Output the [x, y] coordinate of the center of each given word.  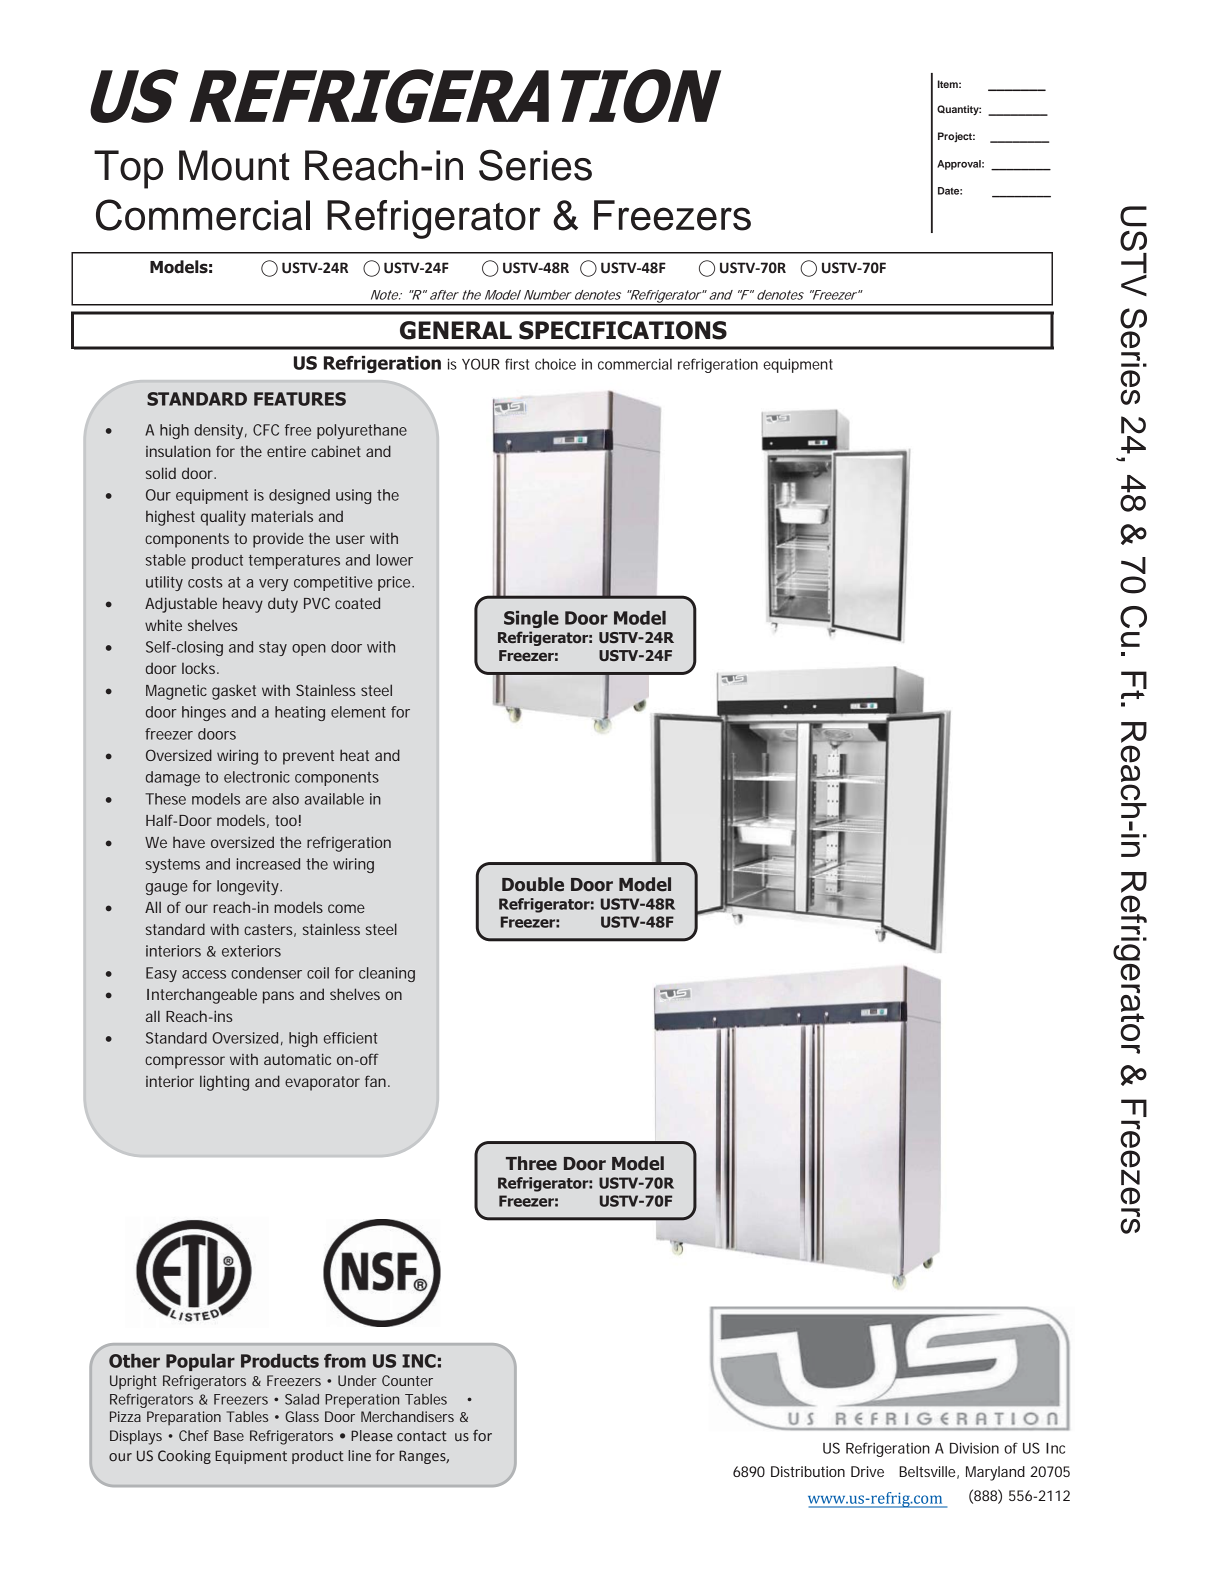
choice [555, 364]
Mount [234, 165]
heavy [243, 605]
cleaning [387, 974]
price [395, 583]
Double [533, 884]
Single [531, 619]
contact [422, 1436]
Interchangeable [202, 996]
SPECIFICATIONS [623, 330]
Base [229, 1435]
